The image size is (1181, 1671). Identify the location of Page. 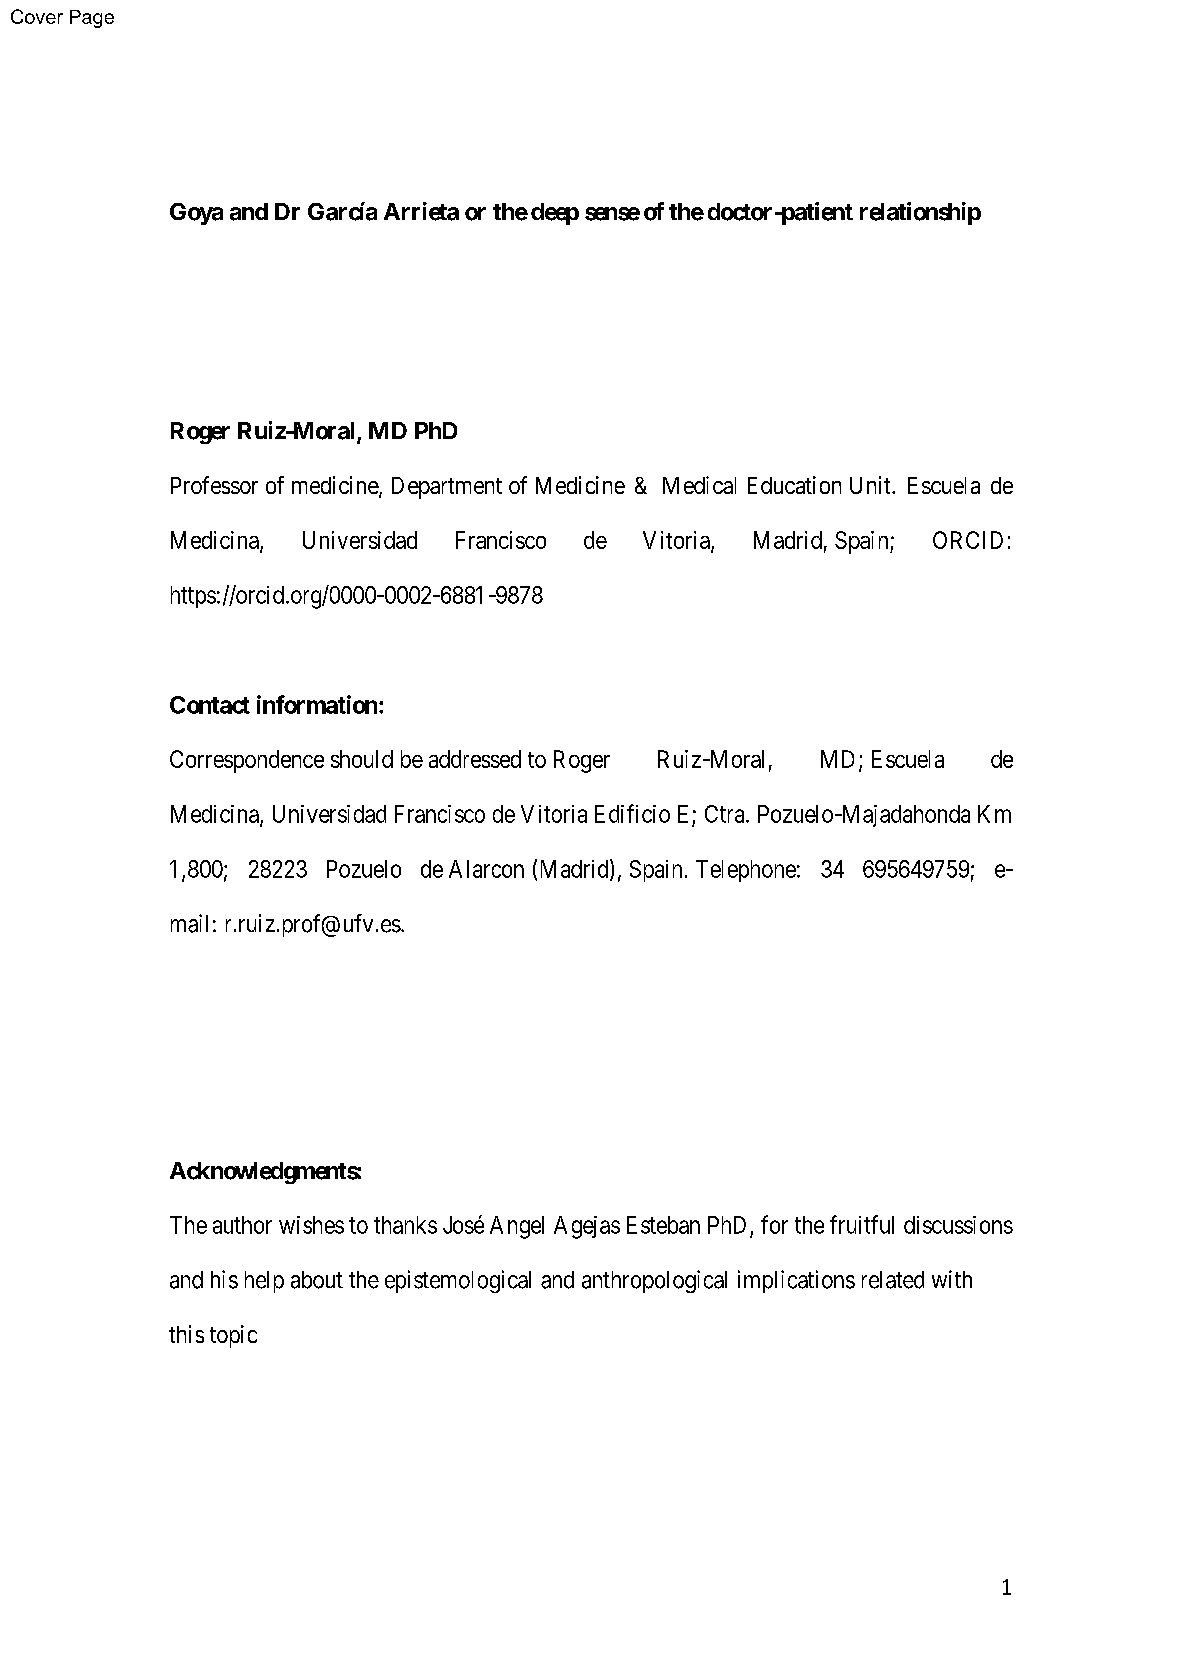
(92, 19).
